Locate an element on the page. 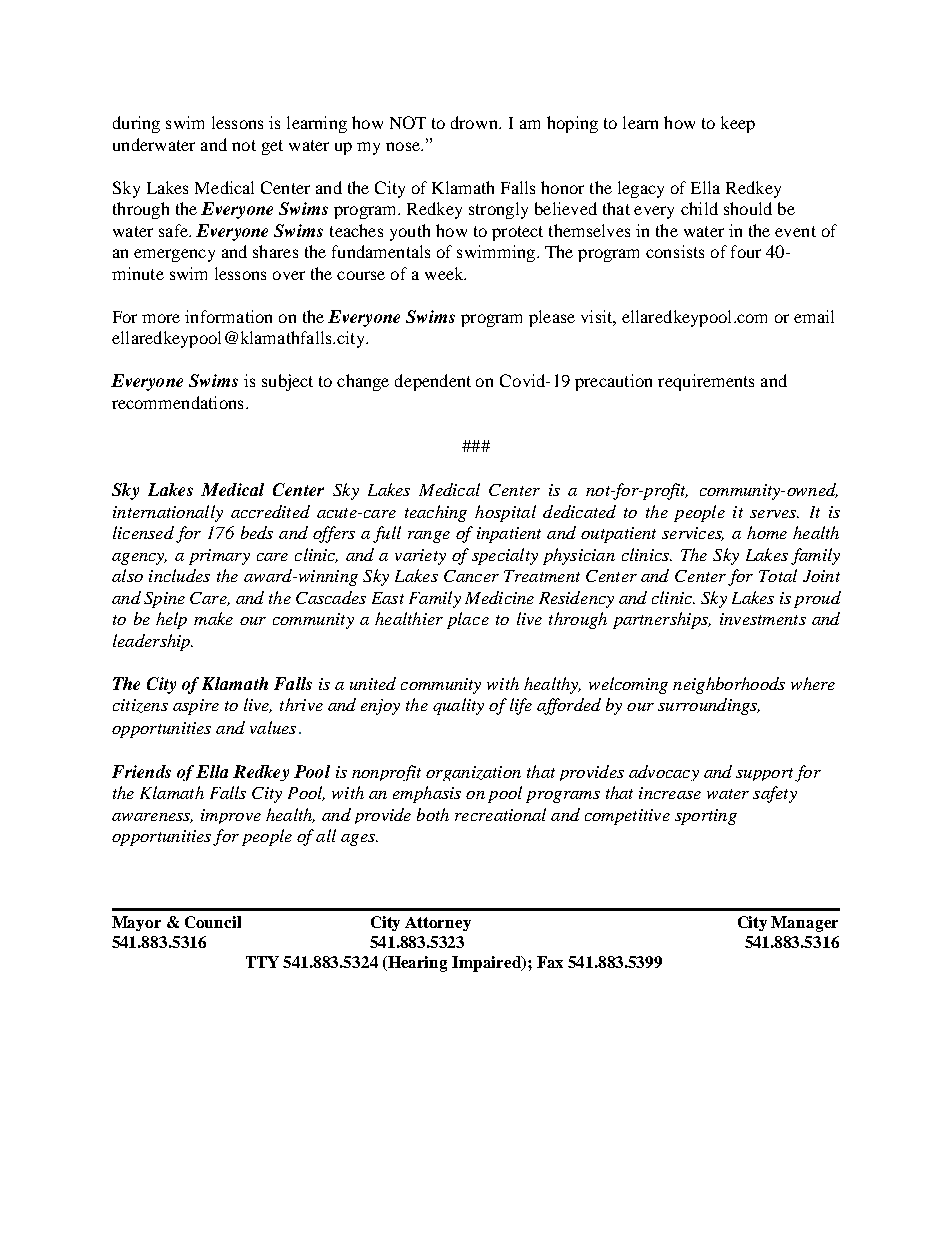 This image has width=952, height=1233. drown is located at coordinates (476, 122).
